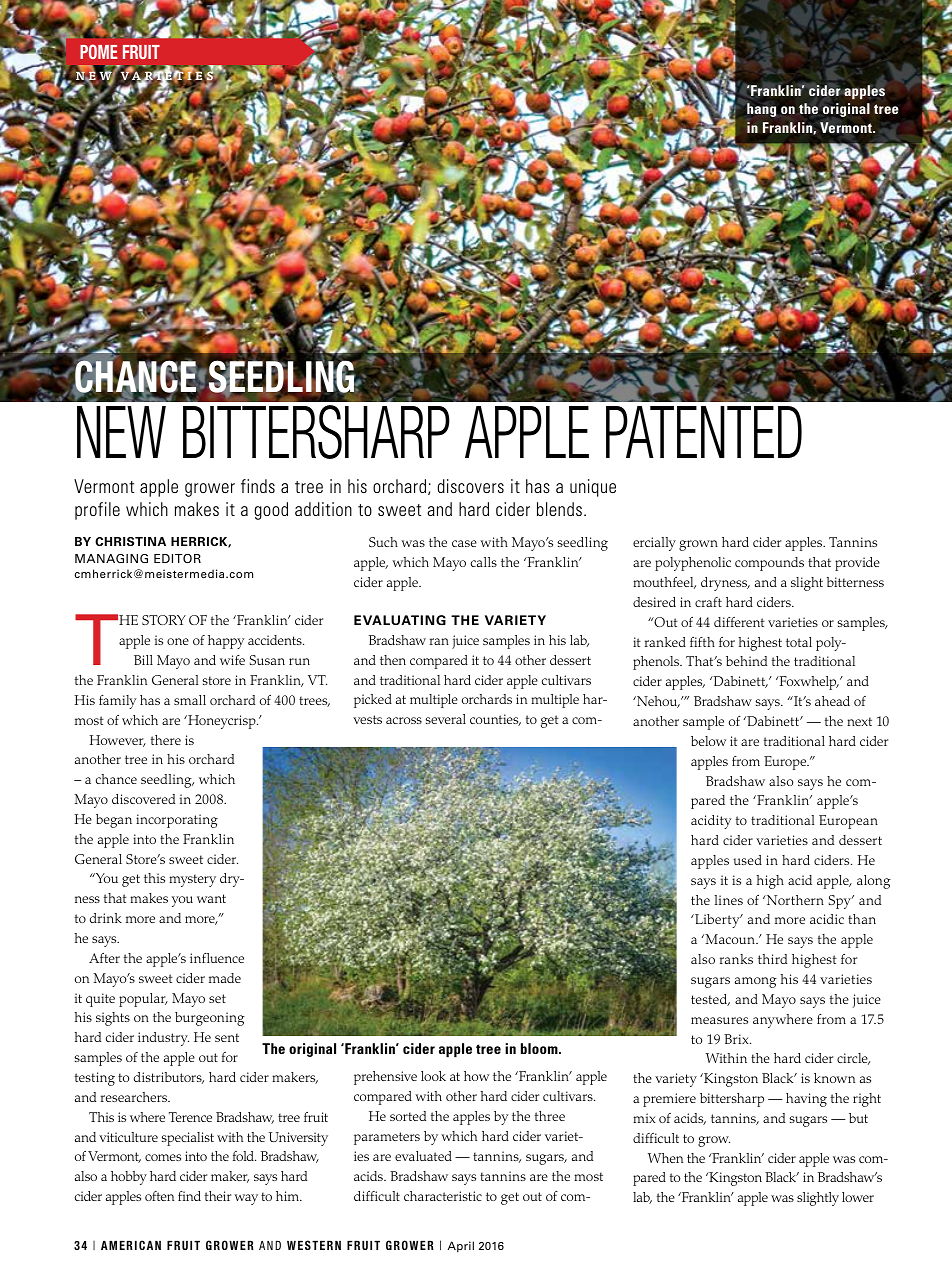  Describe the element at coordinates (271, 511) in the screenshot. I see `good` at that location.
